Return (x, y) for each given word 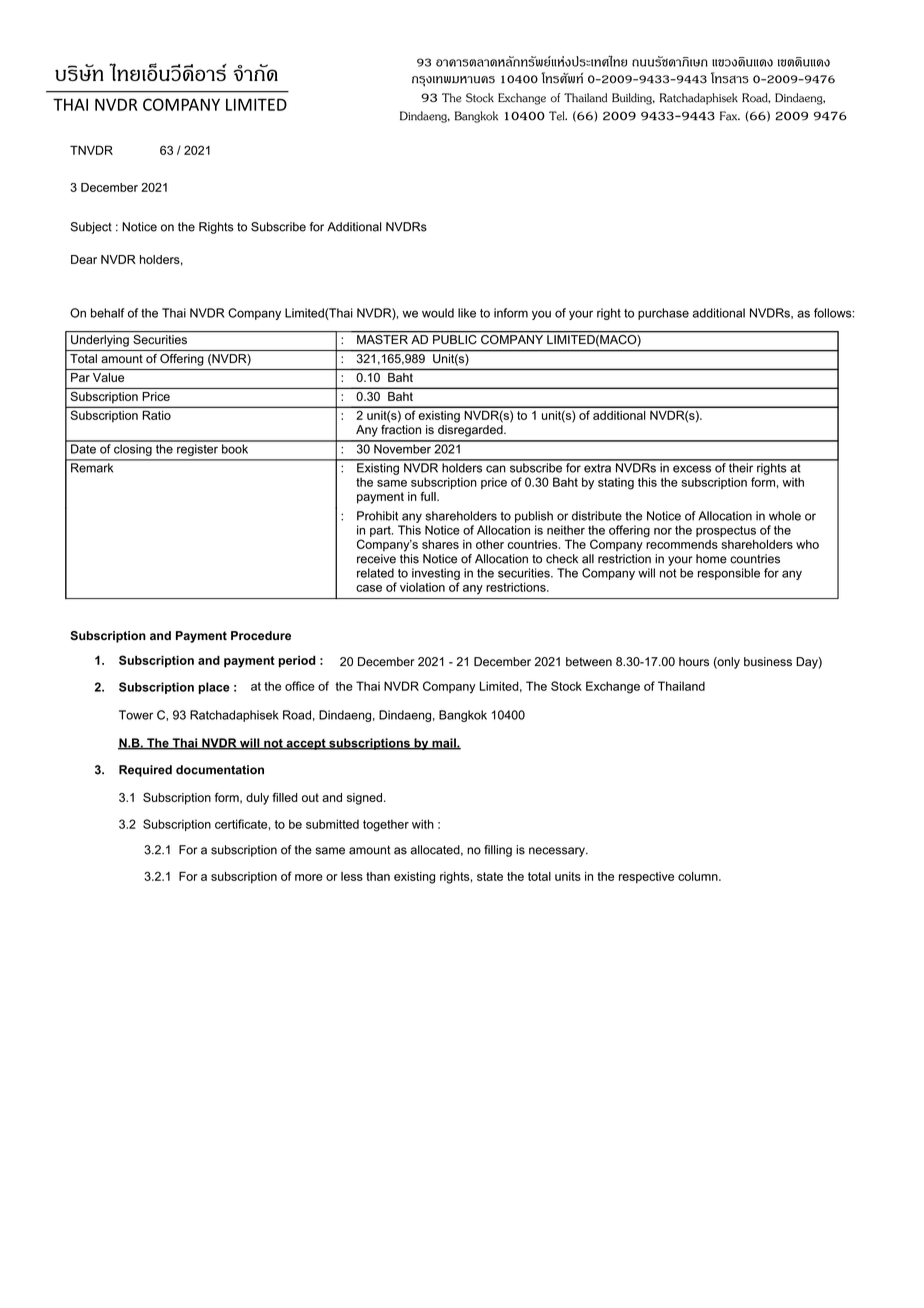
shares (440, 544)
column (699, 876)
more (309, 877)
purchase (663, 314)
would (438, 313)
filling (498, 851)
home (711, 559)
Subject (91, 228)
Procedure (261, 635)
